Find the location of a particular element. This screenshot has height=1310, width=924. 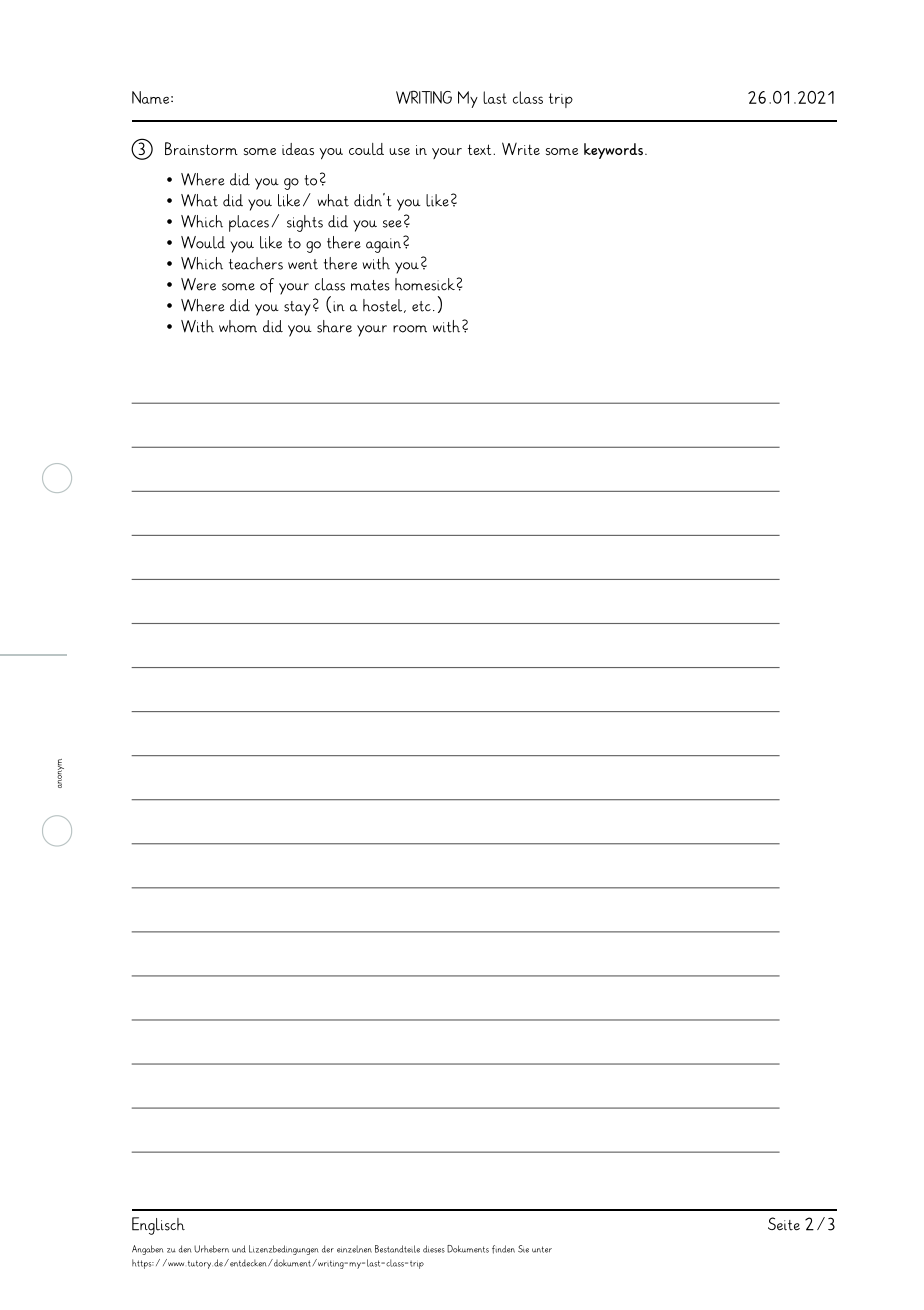

finden is located at coordinates (503, 1249).
